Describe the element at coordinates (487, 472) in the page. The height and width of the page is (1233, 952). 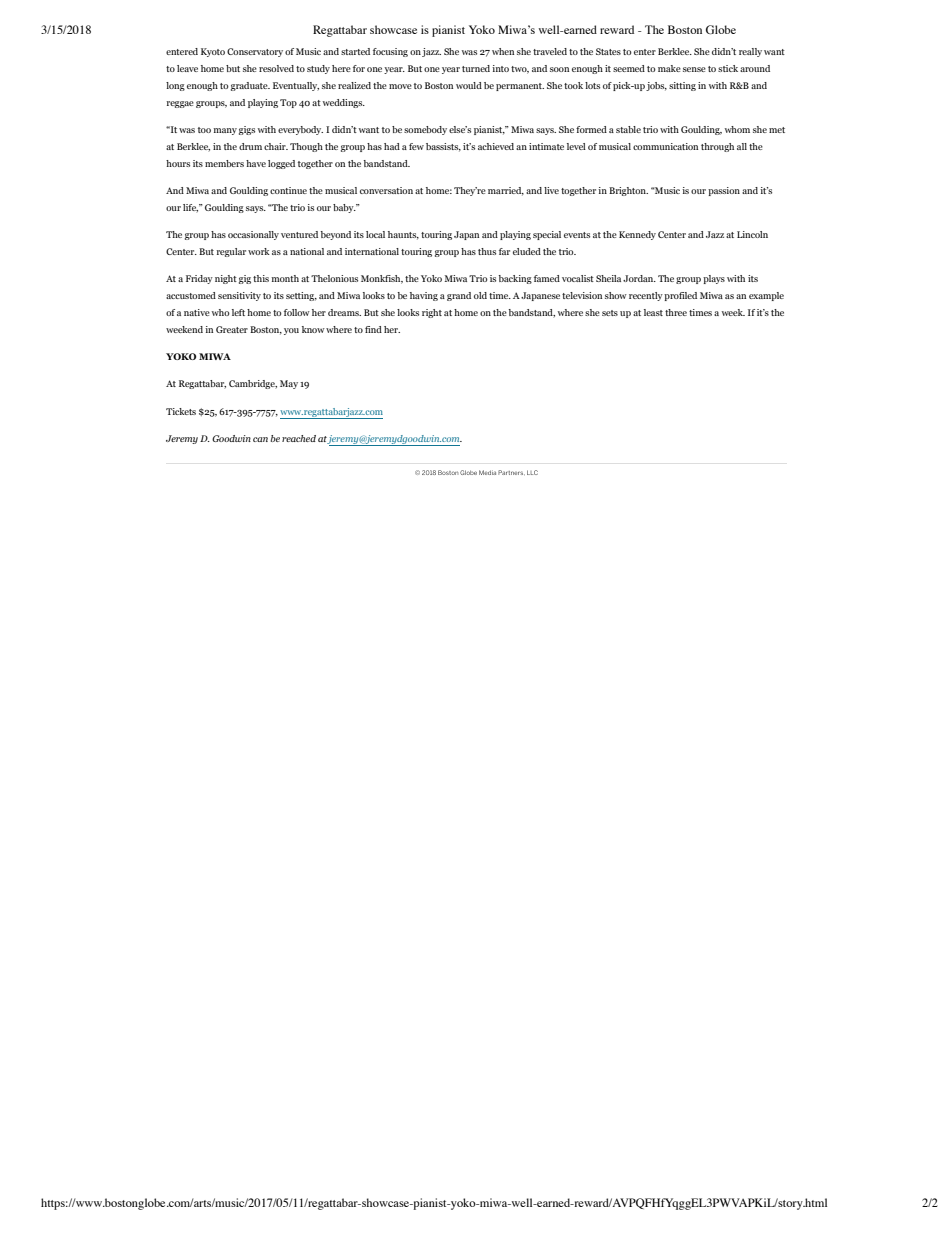
I see `Media` at that location.
